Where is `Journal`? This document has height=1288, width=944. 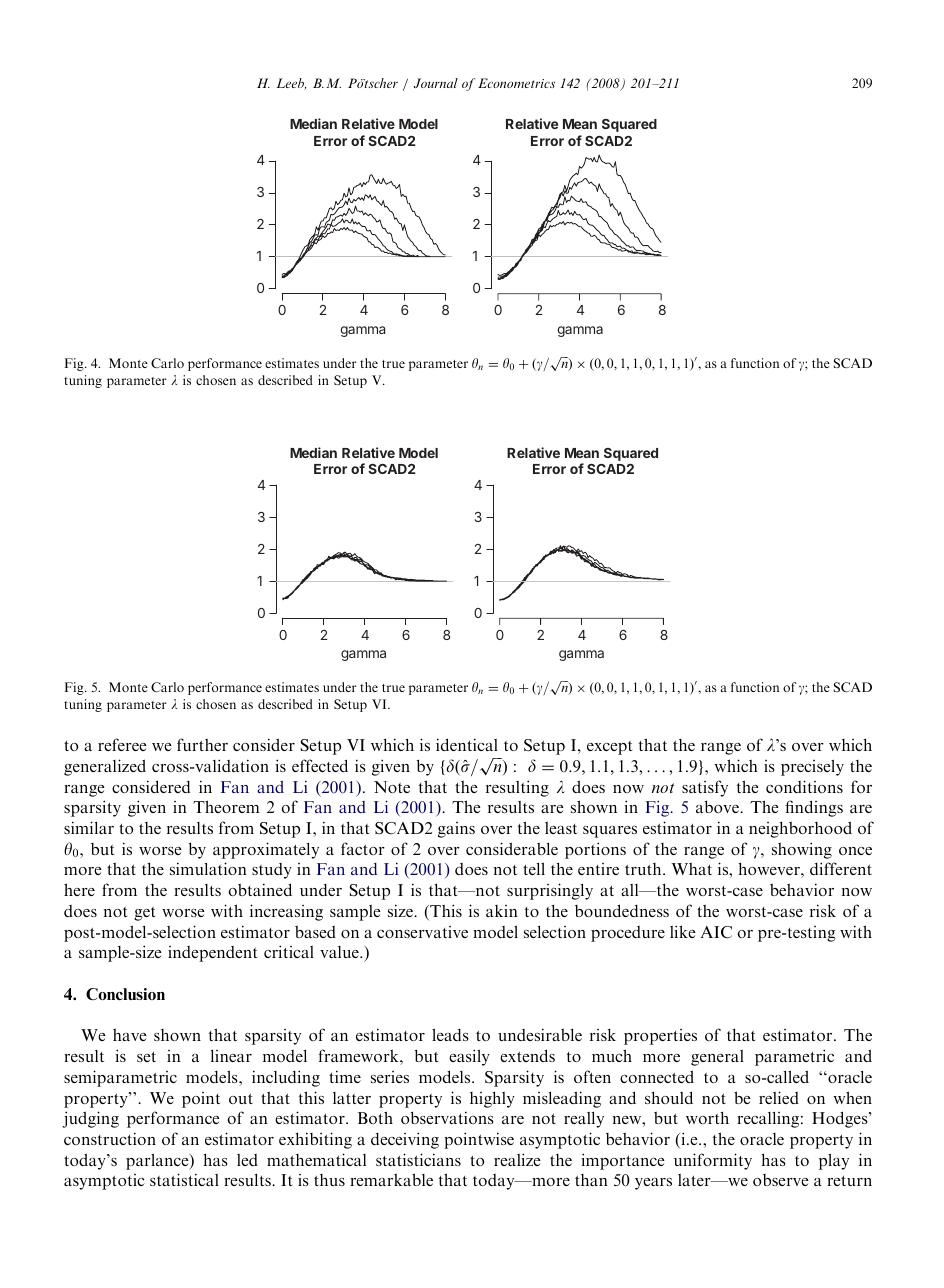 Journal is located at coordinates (436, 83).
